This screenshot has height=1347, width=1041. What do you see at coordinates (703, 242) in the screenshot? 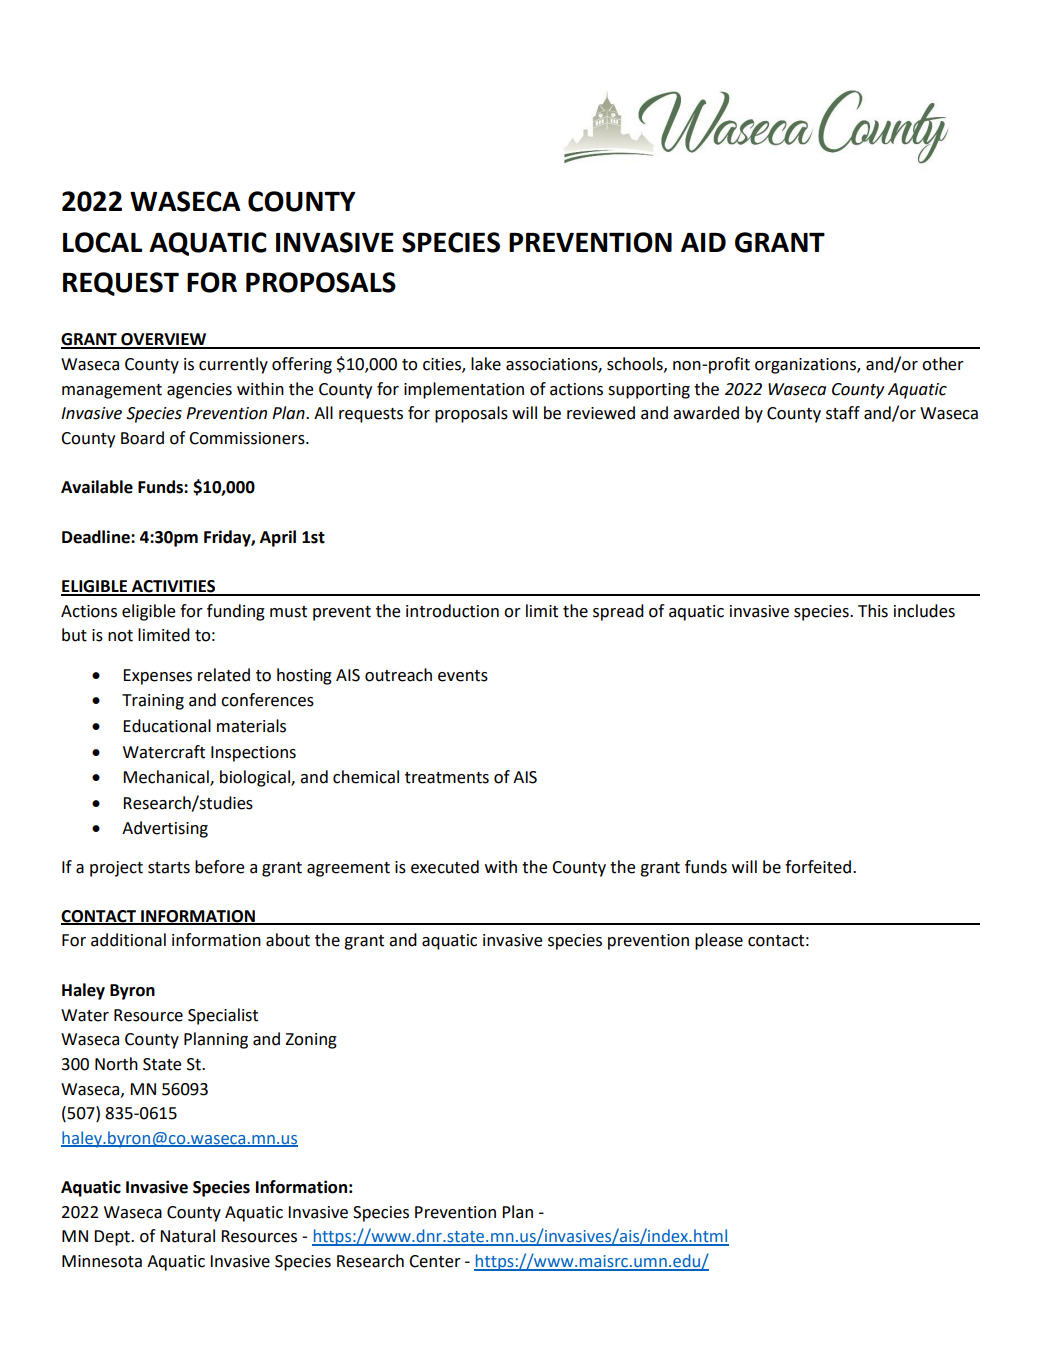
I see `AID` at bounding box center [703, 242].
